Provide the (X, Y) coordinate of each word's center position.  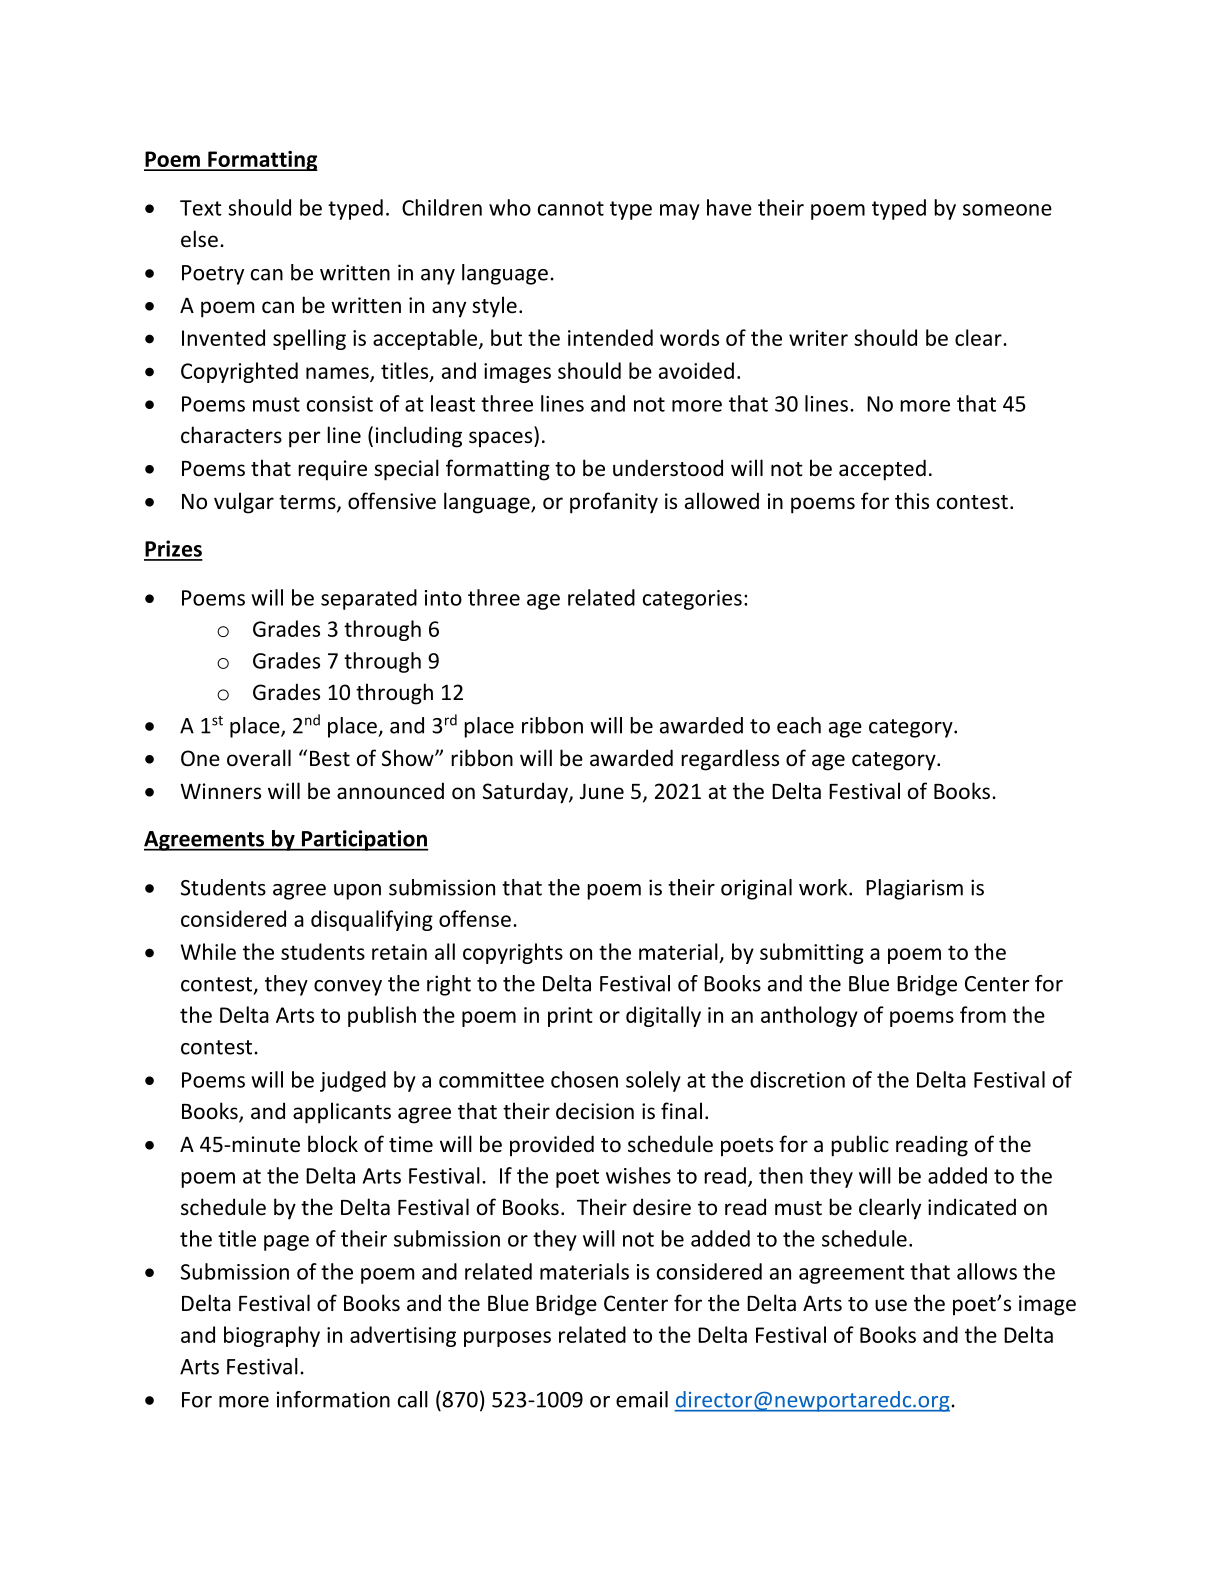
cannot (571, 208)
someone (1007, 210)
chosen (584, 1079)
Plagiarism (914, 889)
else (199, 239)
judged (353, 1081)
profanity (614, 503)
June (602, 791)
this (912, 500)
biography (272, 1336)
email (642, 1399)
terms (308, 503)
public (860, 1146)
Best (330, 759)
